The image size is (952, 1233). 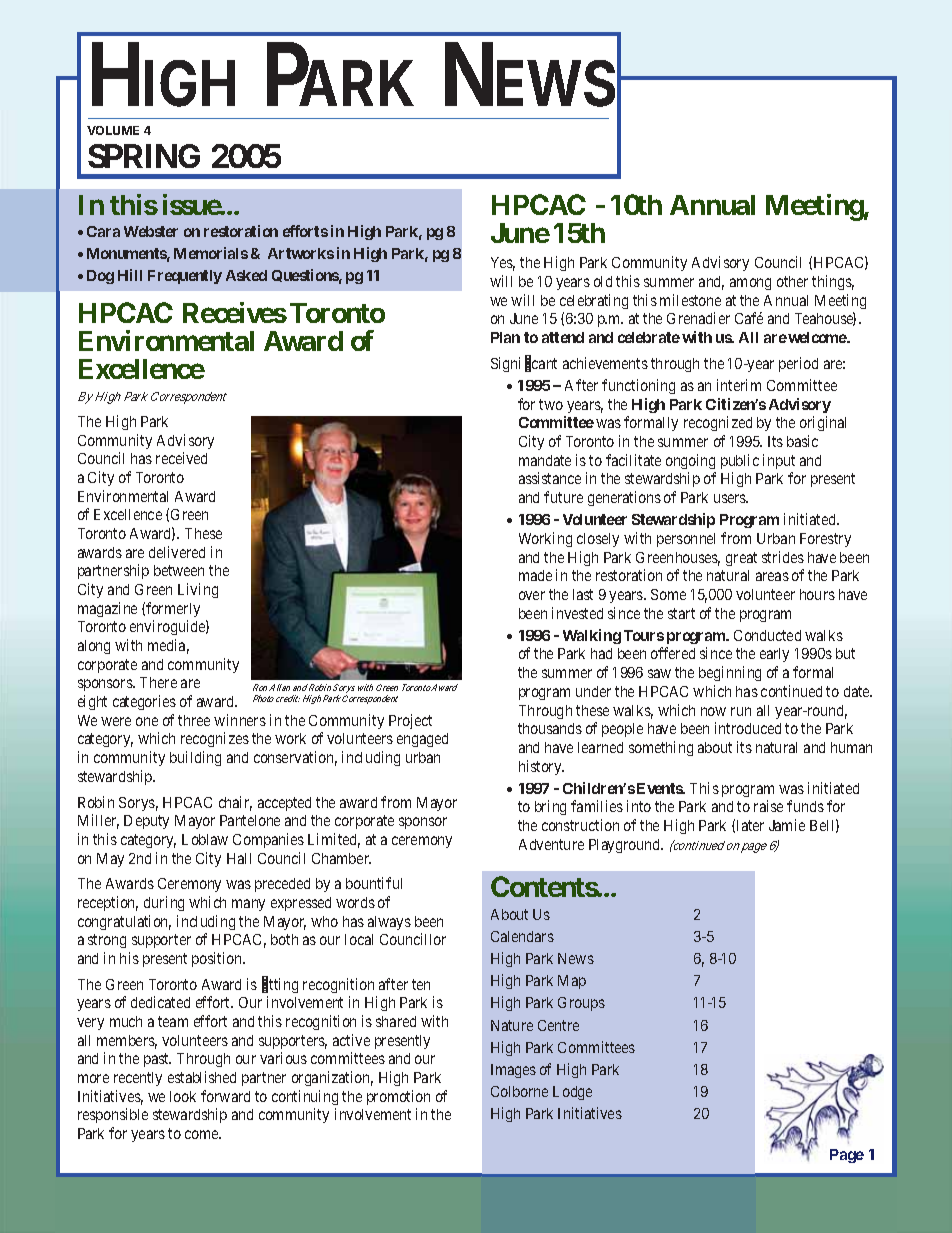 What do you see at coordinates (532, 595) in the screenshot?
I see `over` at bounding box center [532, 595].
